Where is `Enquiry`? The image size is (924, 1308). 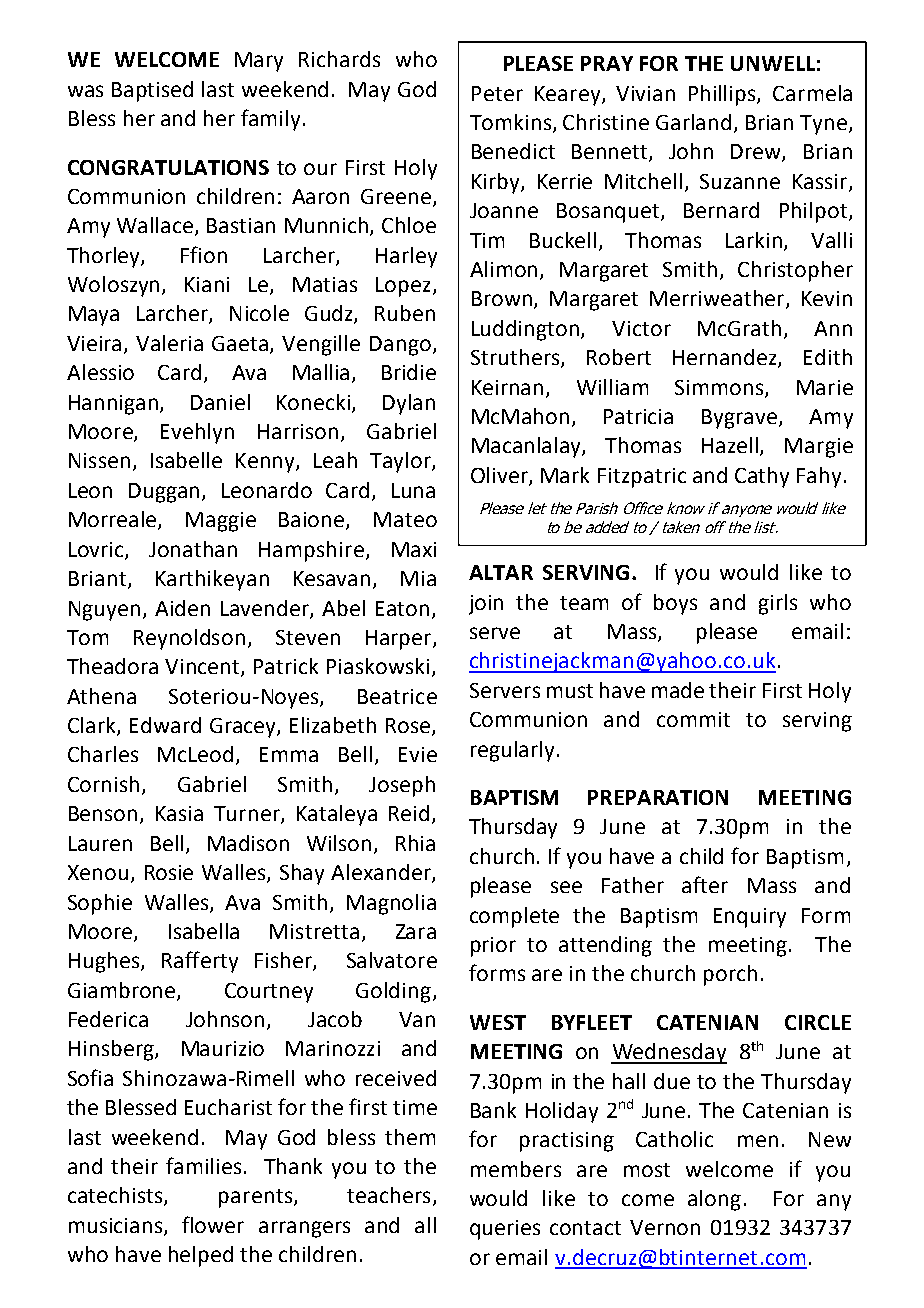
Enquiry is located at coordinates (750, 918).
